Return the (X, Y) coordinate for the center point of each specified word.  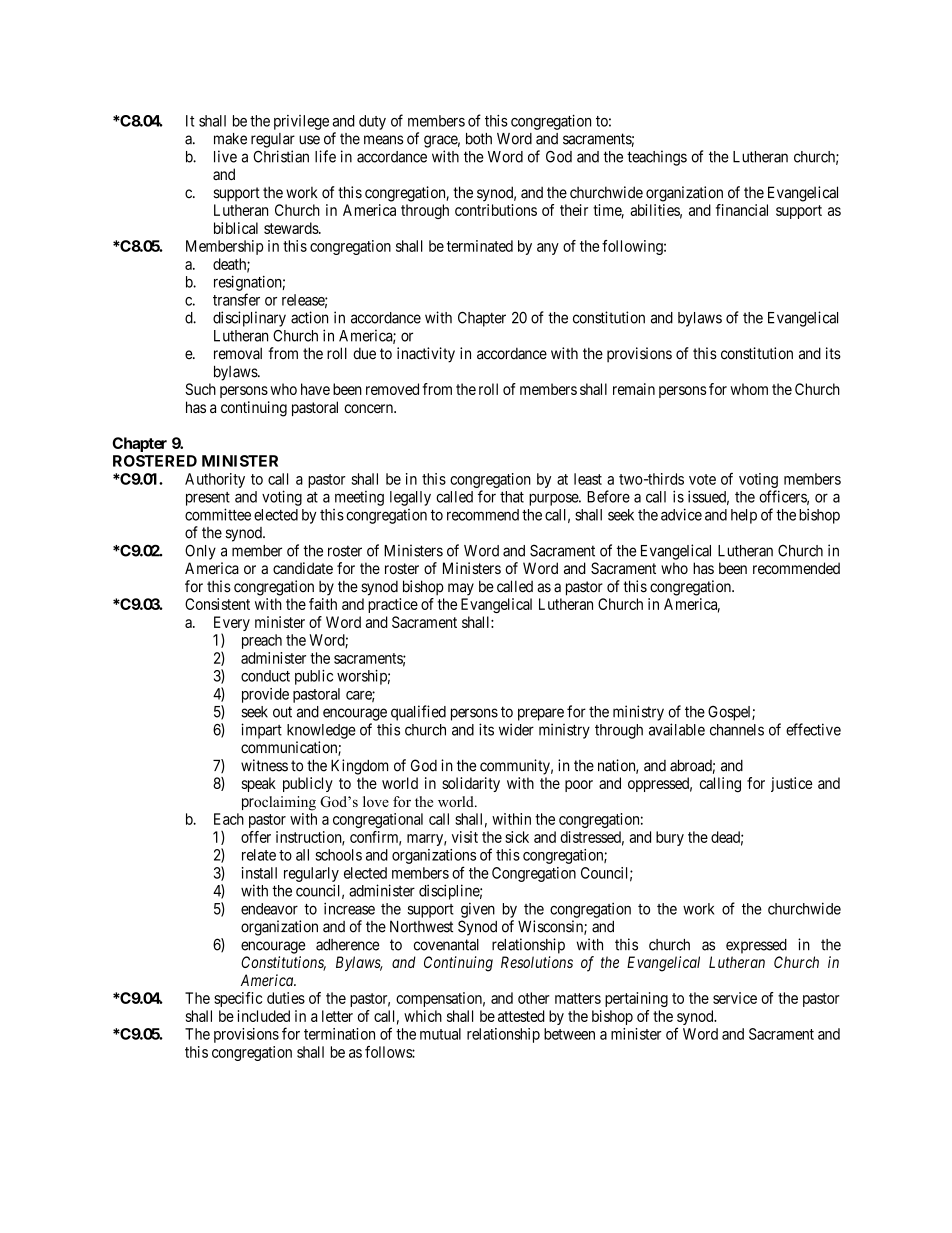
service (735, 998)
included (264, 1016)
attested (521, 1016)
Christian (281, 156)
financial (742, 210)
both (479, 139)
